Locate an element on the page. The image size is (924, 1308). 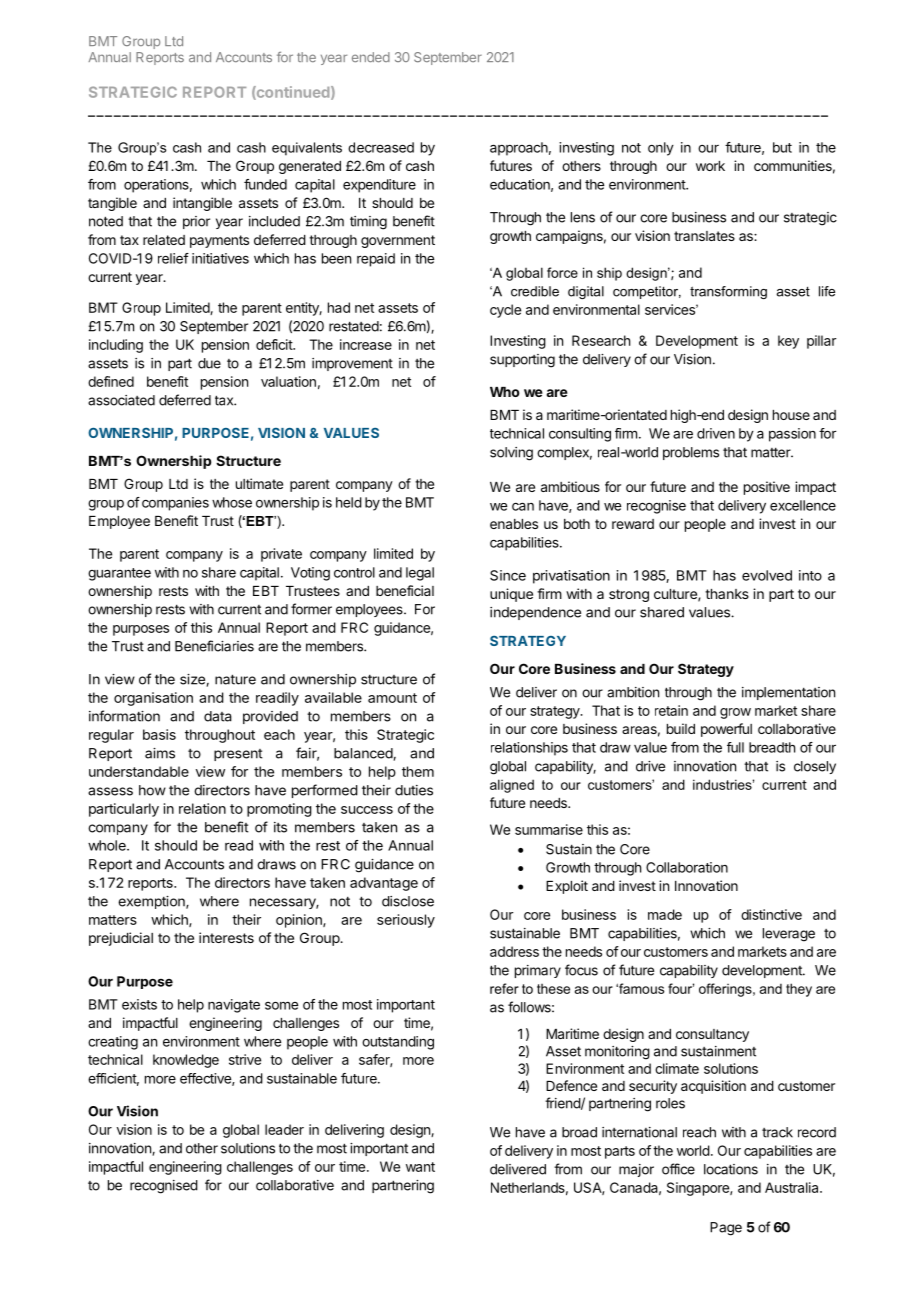
Beneficiaries is located at coordinates (214, 646).
